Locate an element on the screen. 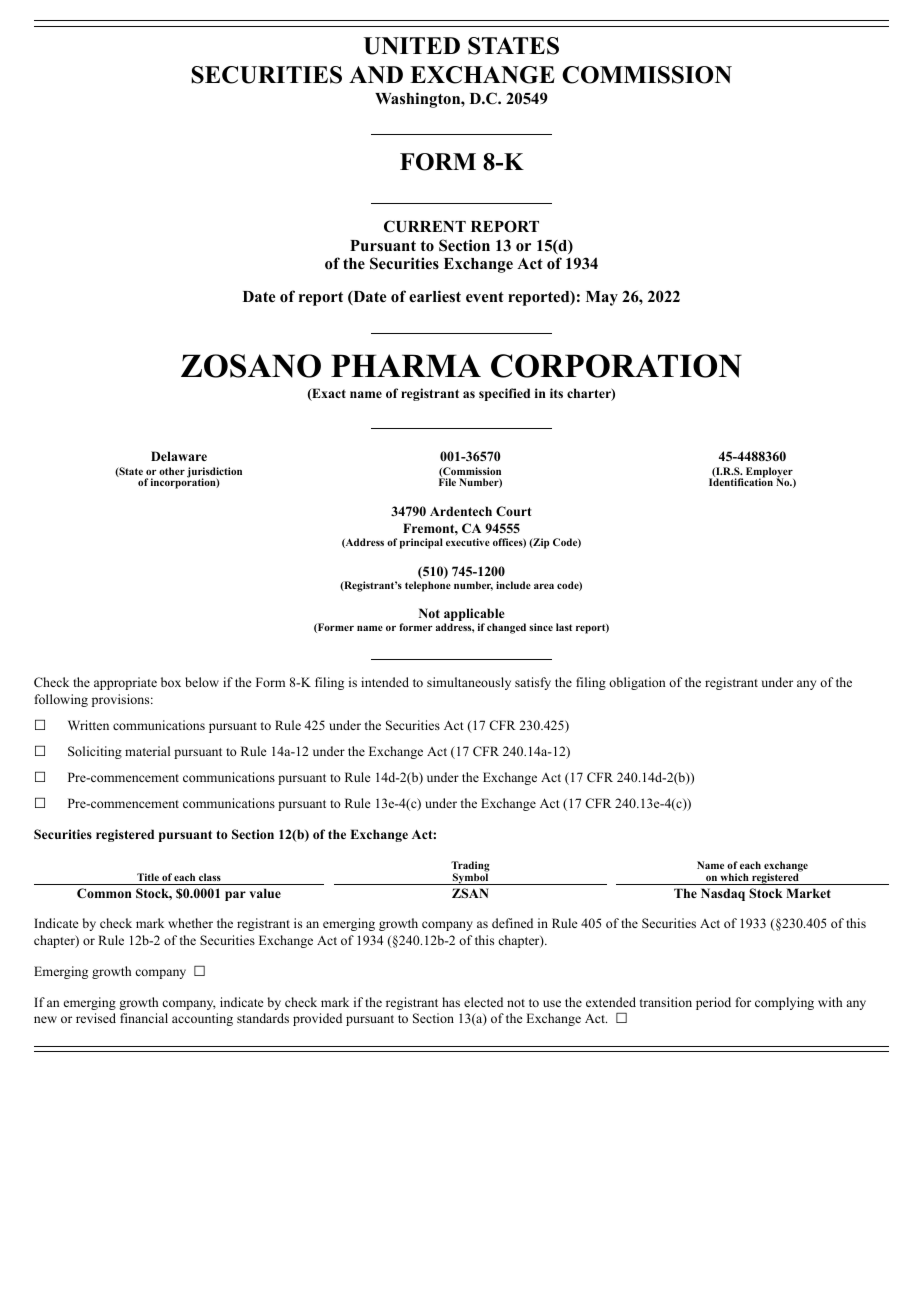  UNITED is located at coordinates (412, 46).
